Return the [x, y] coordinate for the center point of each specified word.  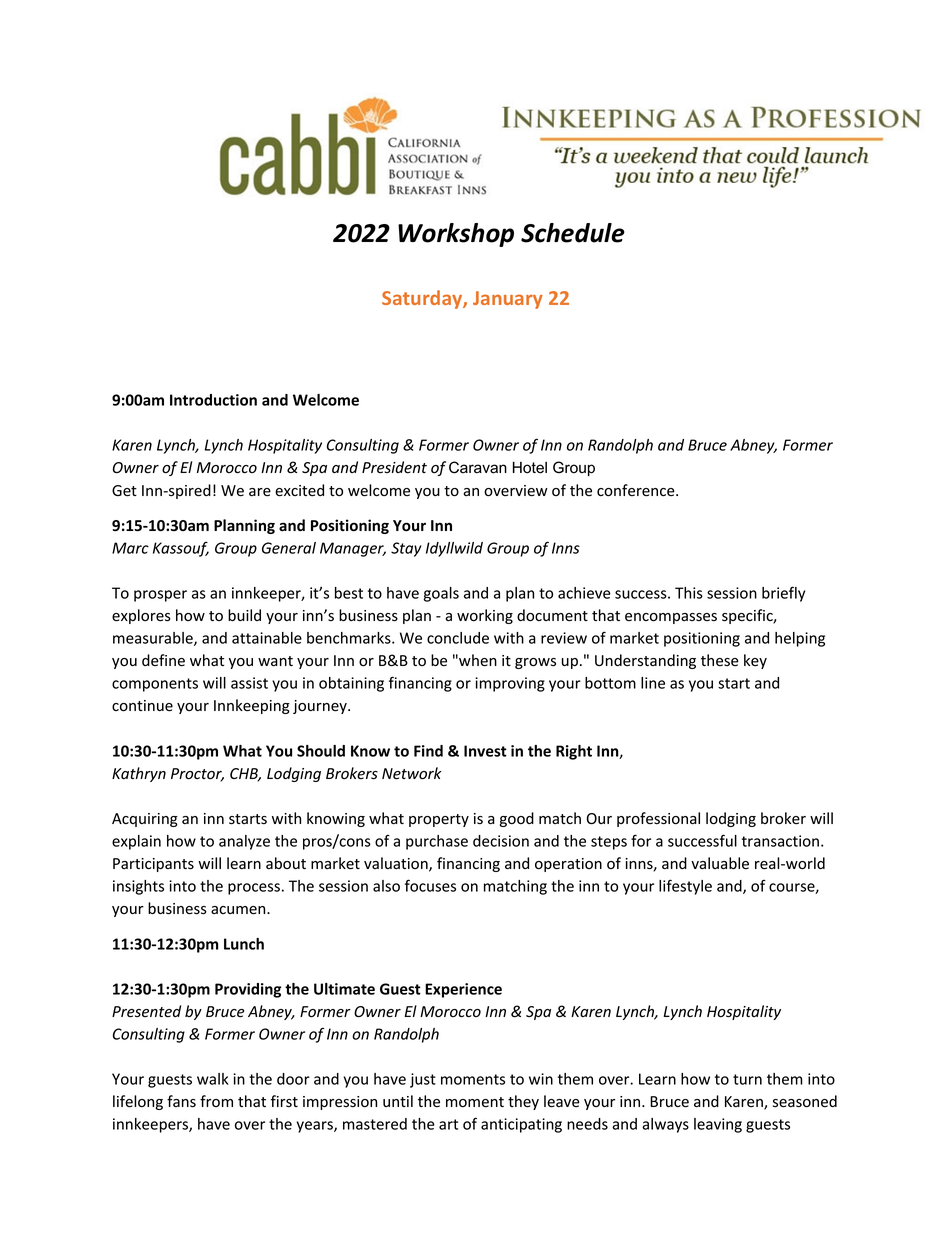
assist [249, 683]
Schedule [573, 233]
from [216, 1101]
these [720, 660]
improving [510, 684]
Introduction [213, 400]
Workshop [456, 235]
